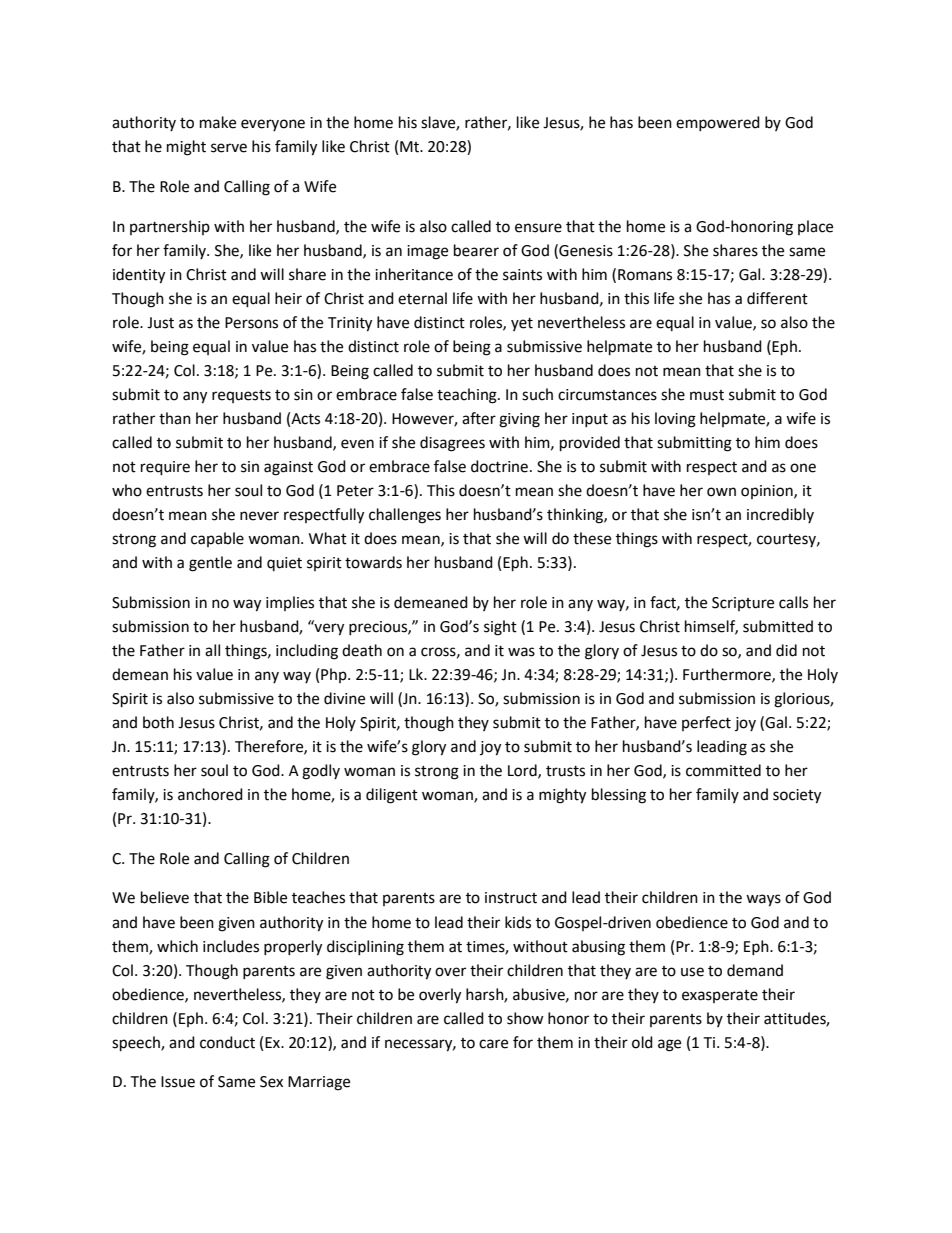 This image has height=1233, width=952. What do you see at coordinates (468, 396) in the image?
I see `teaching` at bounding box center [468, 396].
